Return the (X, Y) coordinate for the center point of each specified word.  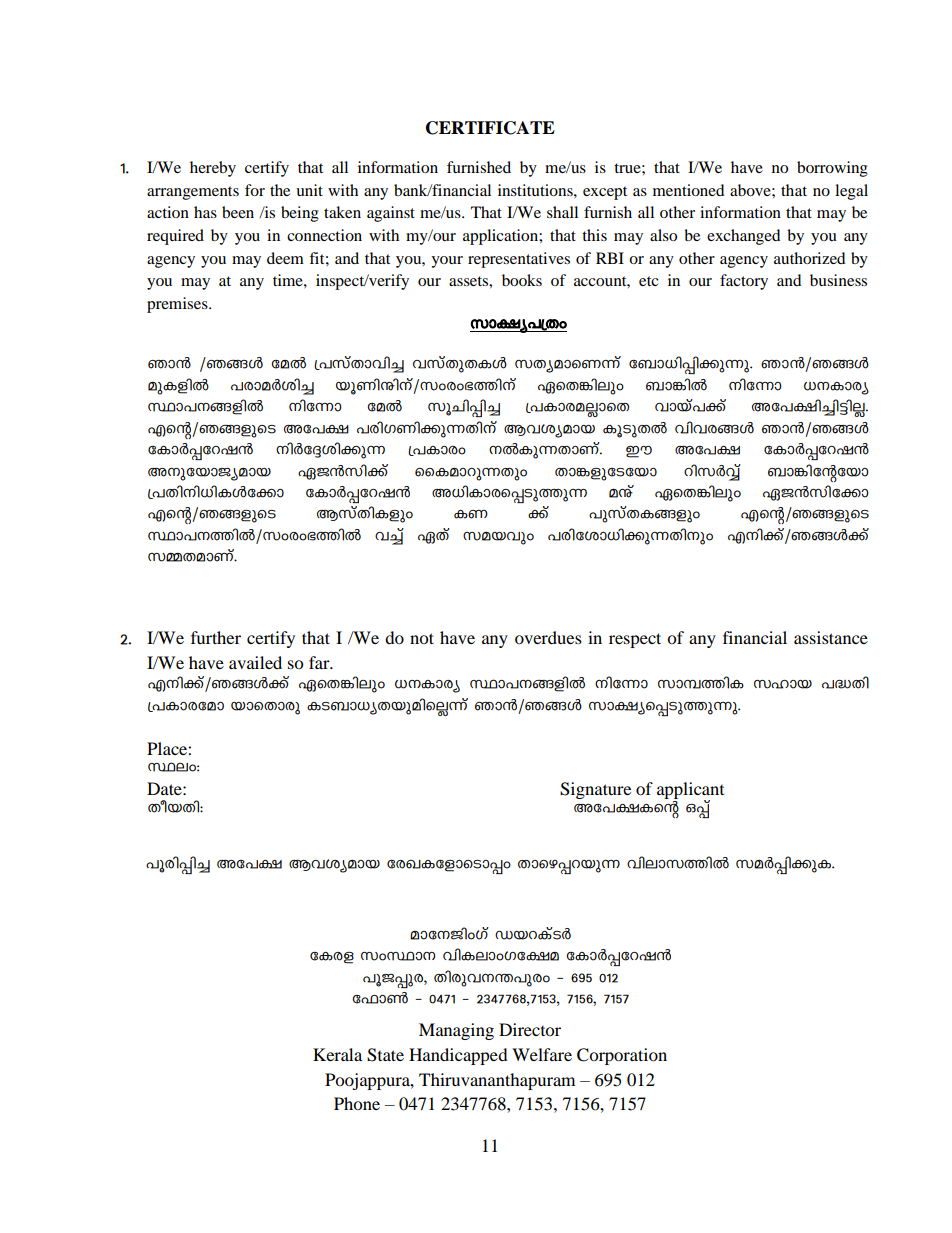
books (522, 280)
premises (178, 305)
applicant (690, 792)
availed (255, 662)
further (216, 637)
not (422, 638)
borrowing (832, 169)
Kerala (337, 1054)
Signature (595, 790)
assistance (831, 637)
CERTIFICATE (490, 128)
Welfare (542, 1054)
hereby (213, 169)
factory (744, 282)
